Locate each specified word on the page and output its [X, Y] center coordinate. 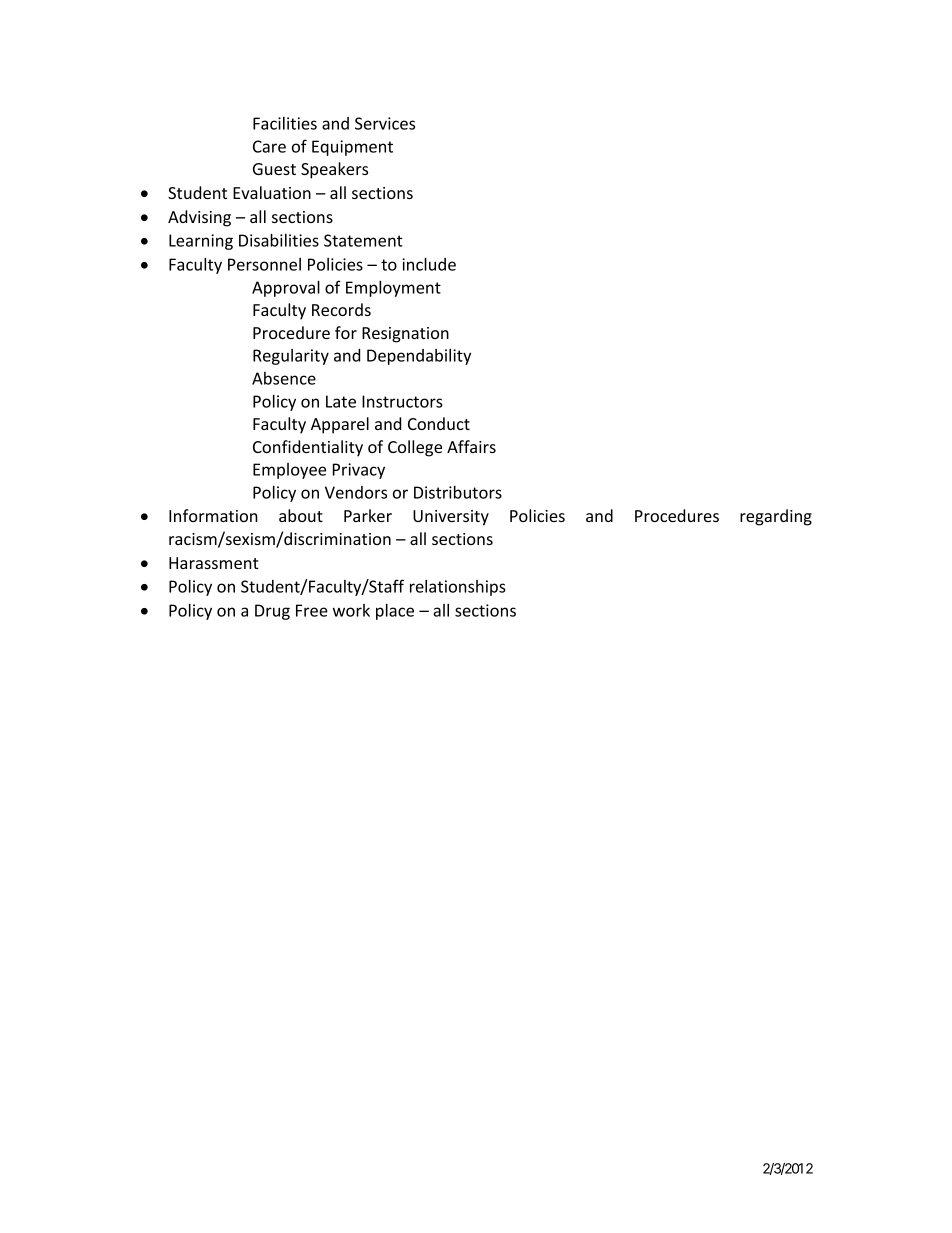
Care [269, 146]
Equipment [352, 148]
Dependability [419, 357]
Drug [272, 612]
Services [385, 123]
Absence [284, 378]
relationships [458, 588]
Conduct [439, 423]
